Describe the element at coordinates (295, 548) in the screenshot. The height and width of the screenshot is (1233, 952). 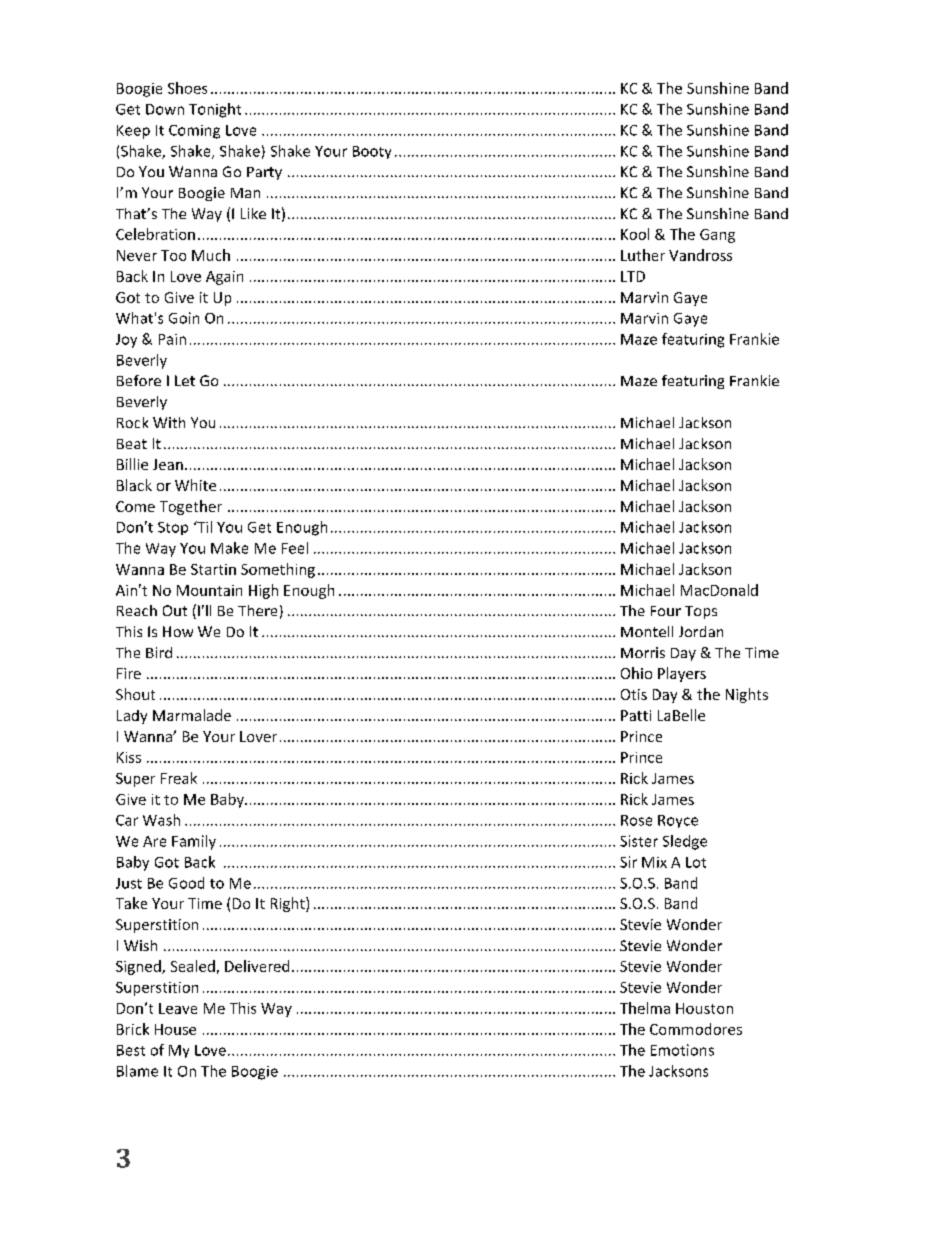
I see `Feel` at that location.
